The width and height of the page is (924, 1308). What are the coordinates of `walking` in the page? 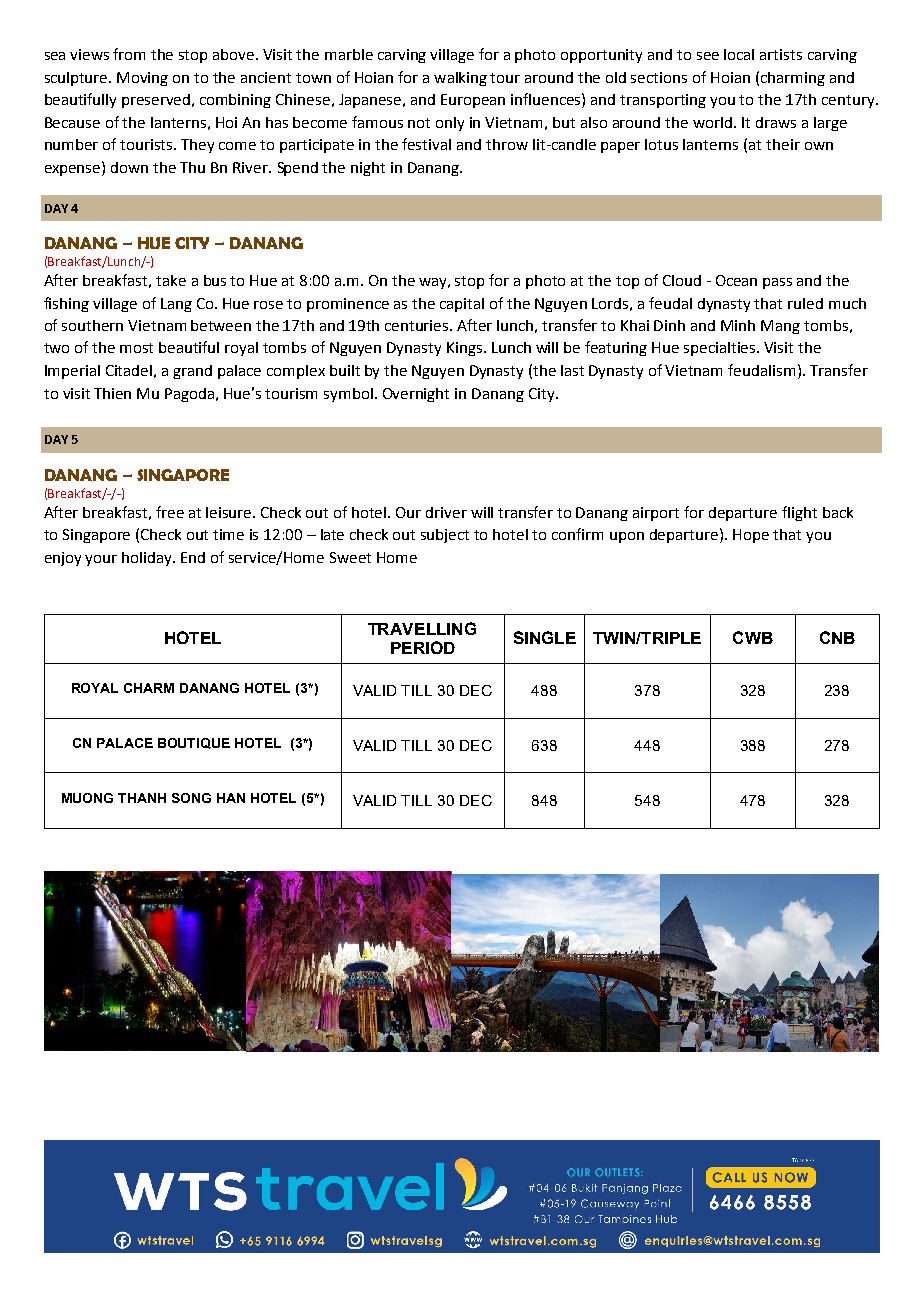 It's located at (460, 79).
